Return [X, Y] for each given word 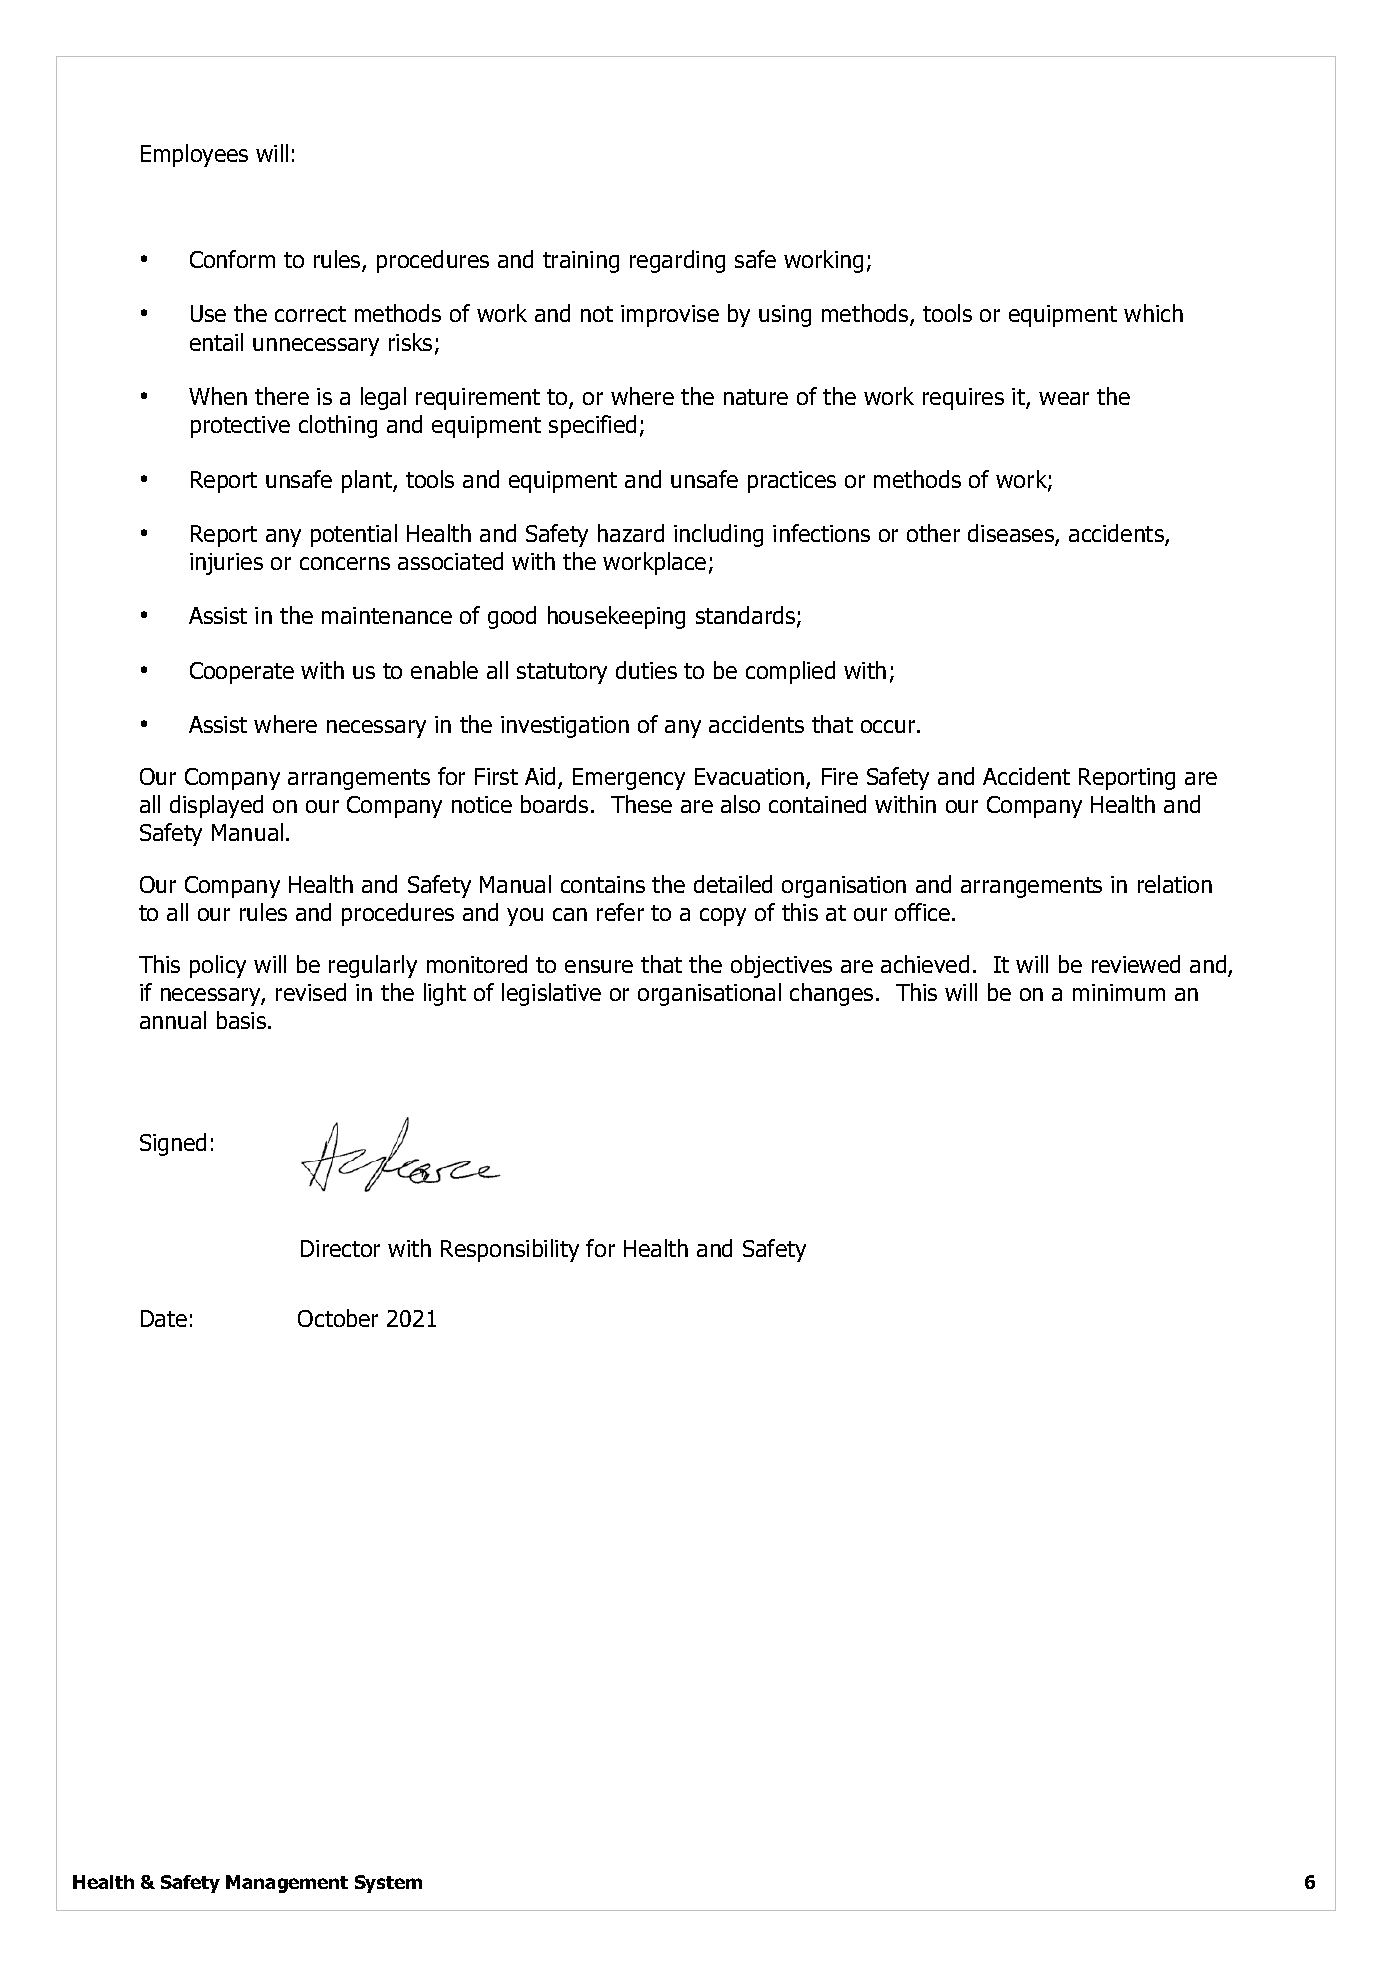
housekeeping [616, 617]
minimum [1119, 992]
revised [311, 992]
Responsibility [510, 1250]
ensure [599, 966]
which [1153, 313]
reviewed [1136, 964]
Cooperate [242, 673]
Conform [232, 259]
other [933, 533]
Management [287, 1884]
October [338, 1318]
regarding [677, 261]
